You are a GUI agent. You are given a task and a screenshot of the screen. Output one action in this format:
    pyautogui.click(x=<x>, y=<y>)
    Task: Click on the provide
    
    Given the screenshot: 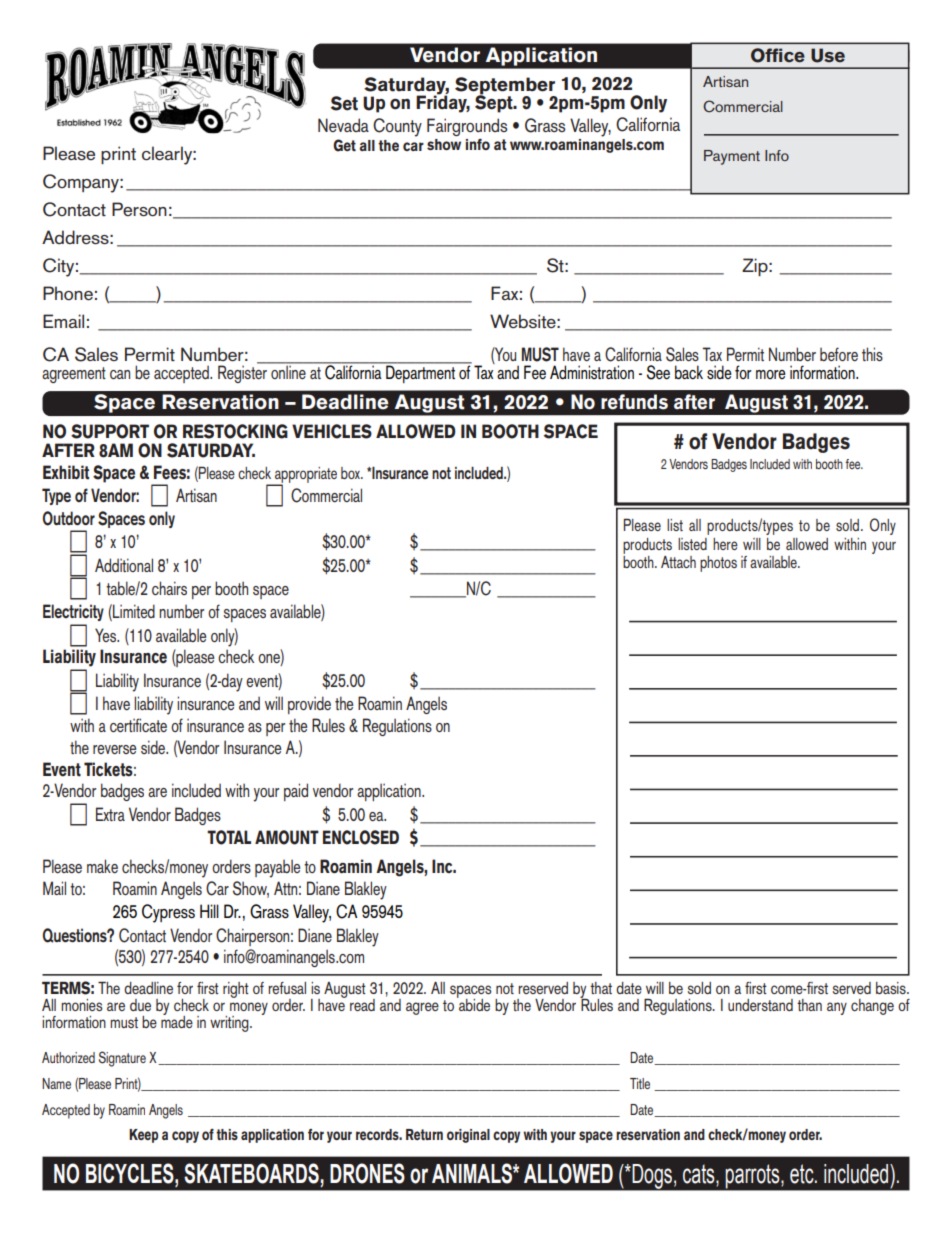 What is the action you would take?
    pyautogui.click(x=309, y=705)
